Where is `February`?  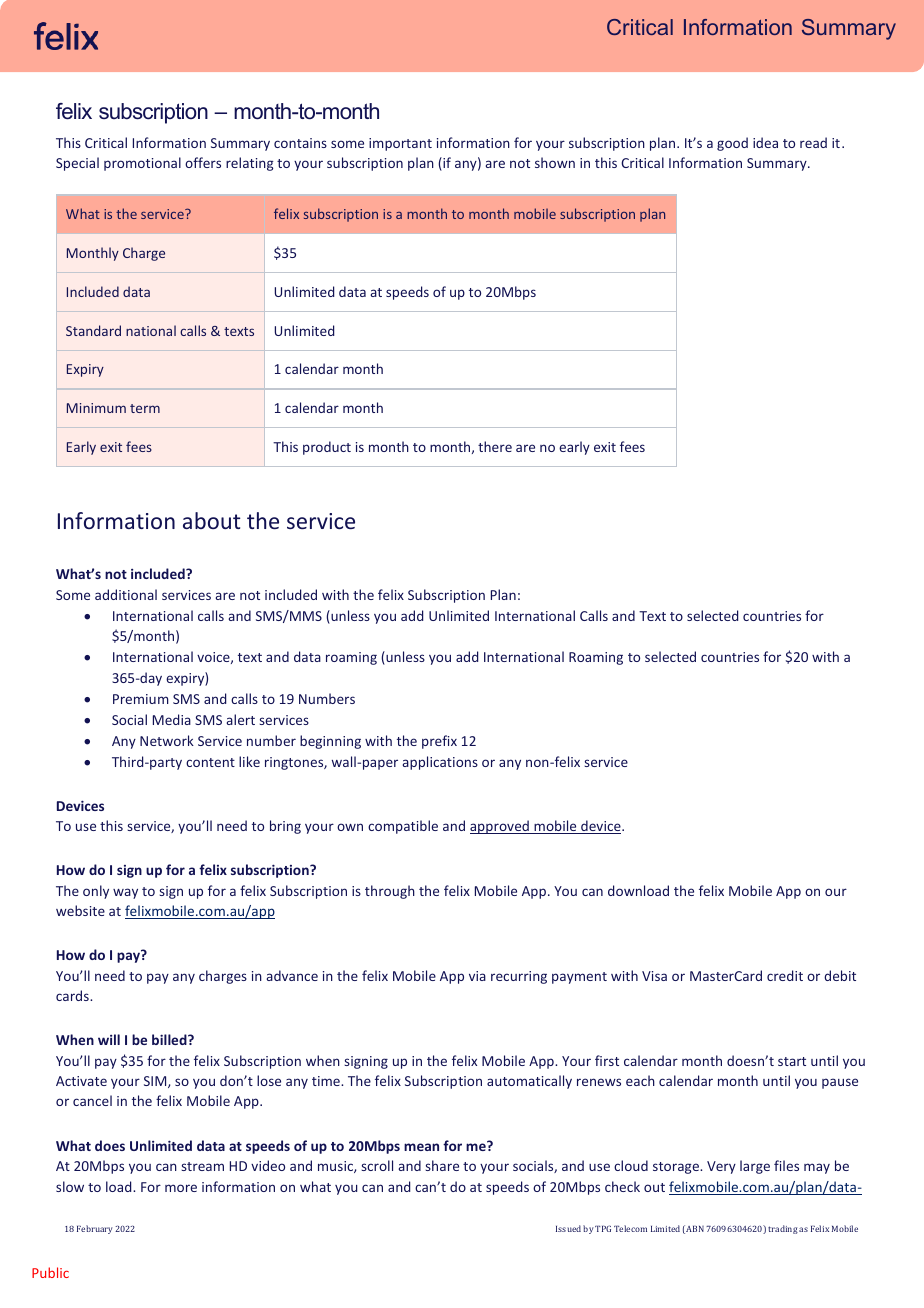 February is located at coordinates (95, 1229).
